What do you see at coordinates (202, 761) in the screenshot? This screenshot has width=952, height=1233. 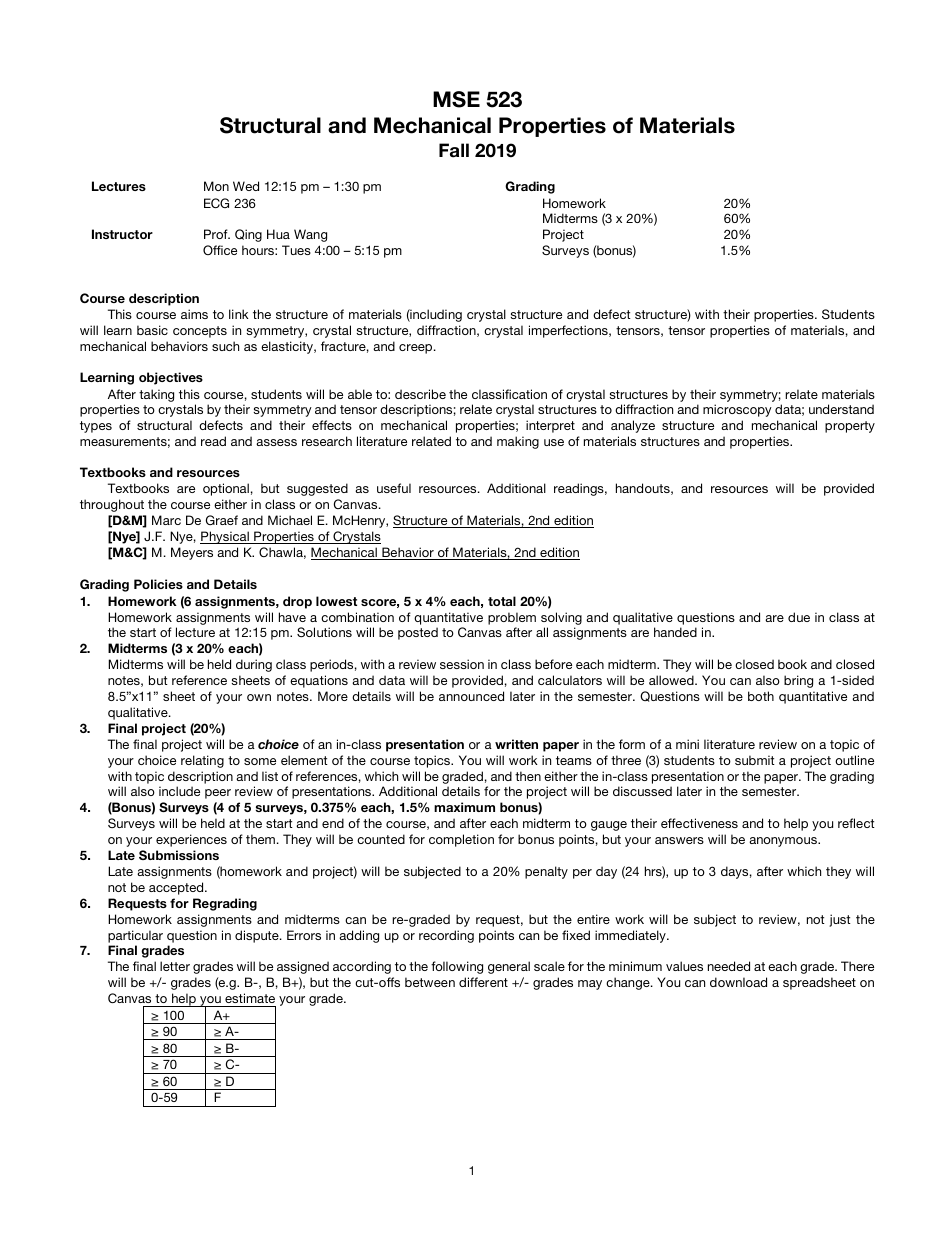 I see `relating` at bounding box center [202, 761].
